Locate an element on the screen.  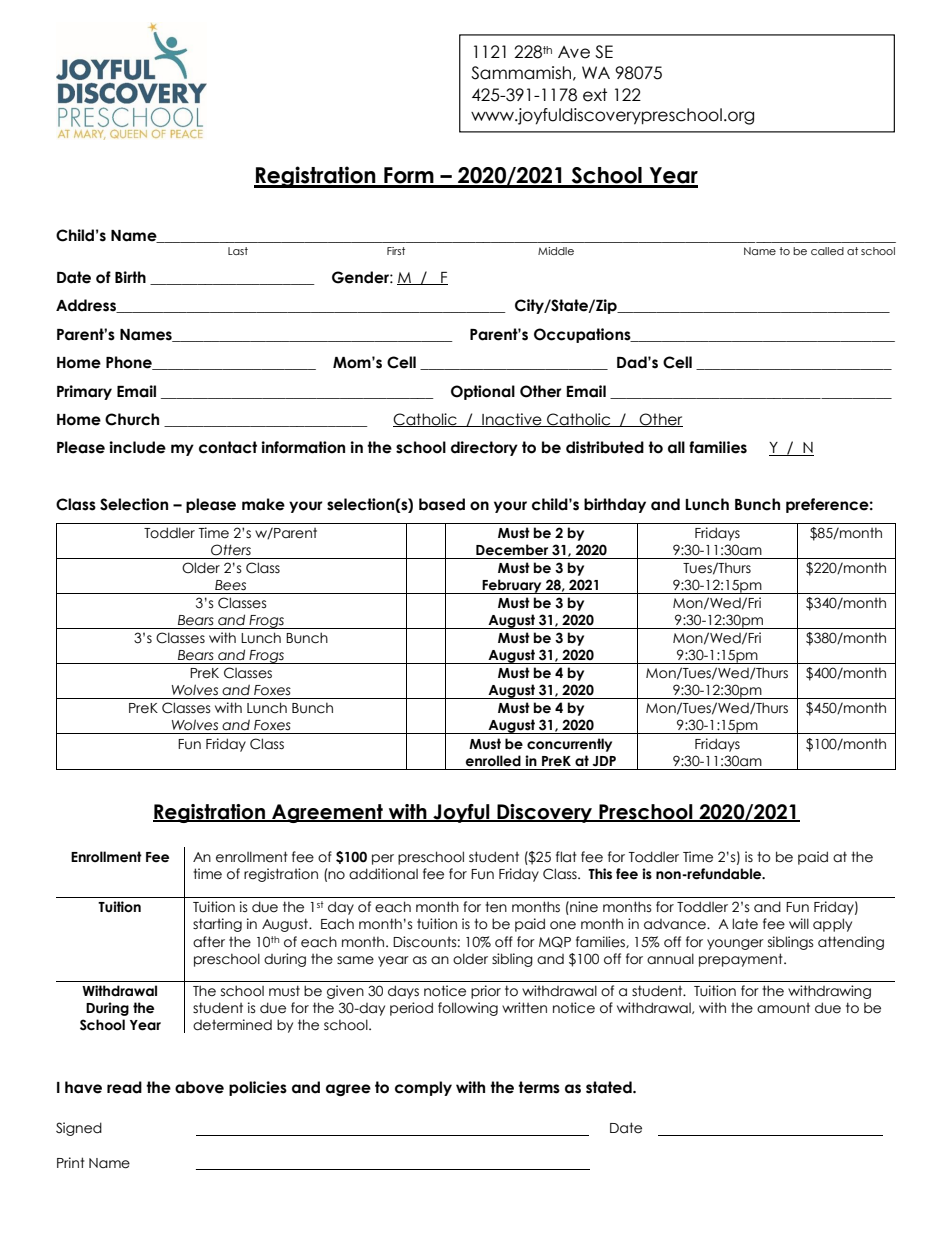
distributed is located at coordinates (605, 447).
